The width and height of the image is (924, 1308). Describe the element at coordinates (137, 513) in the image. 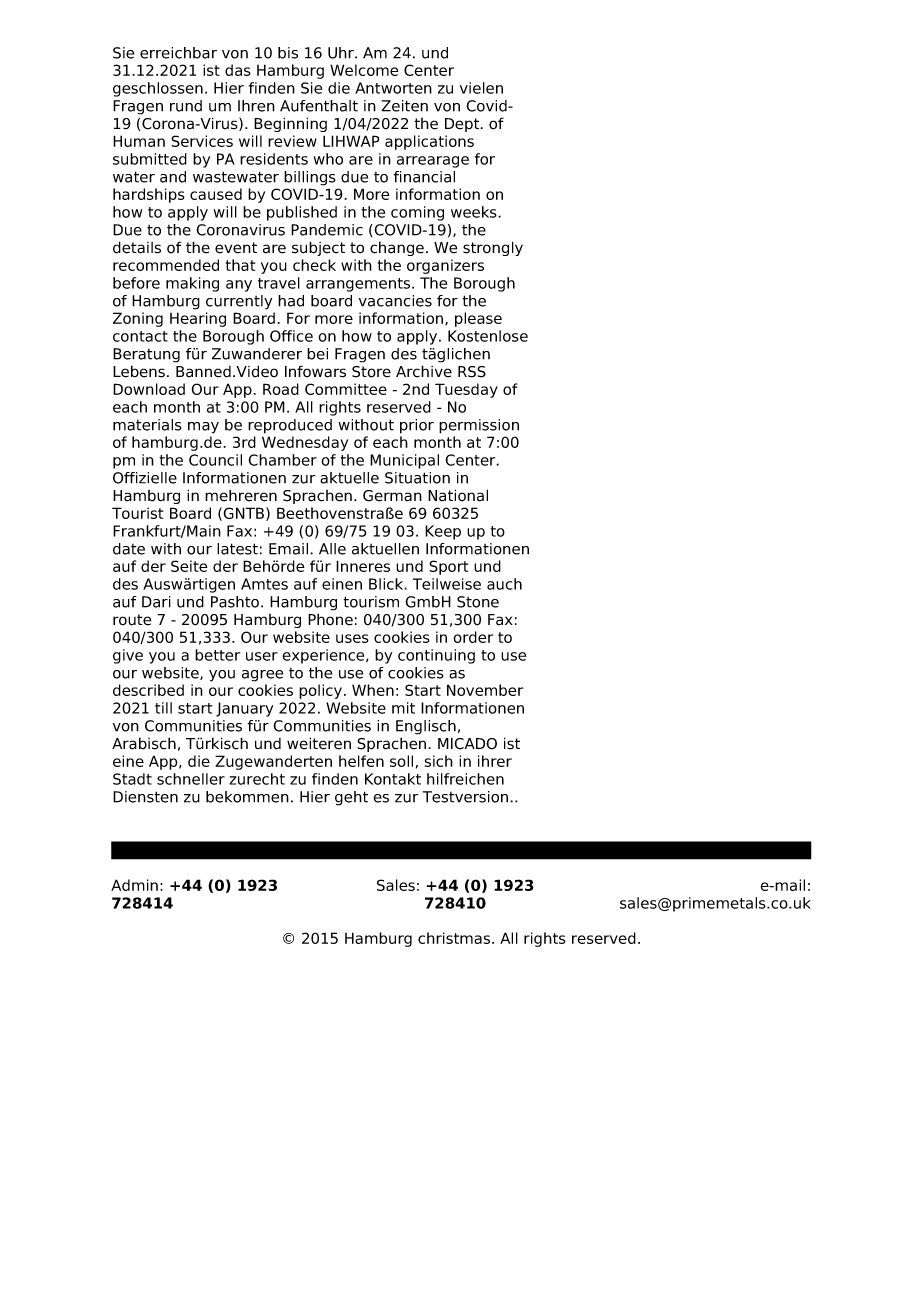

I see `Tourist` at that location.
